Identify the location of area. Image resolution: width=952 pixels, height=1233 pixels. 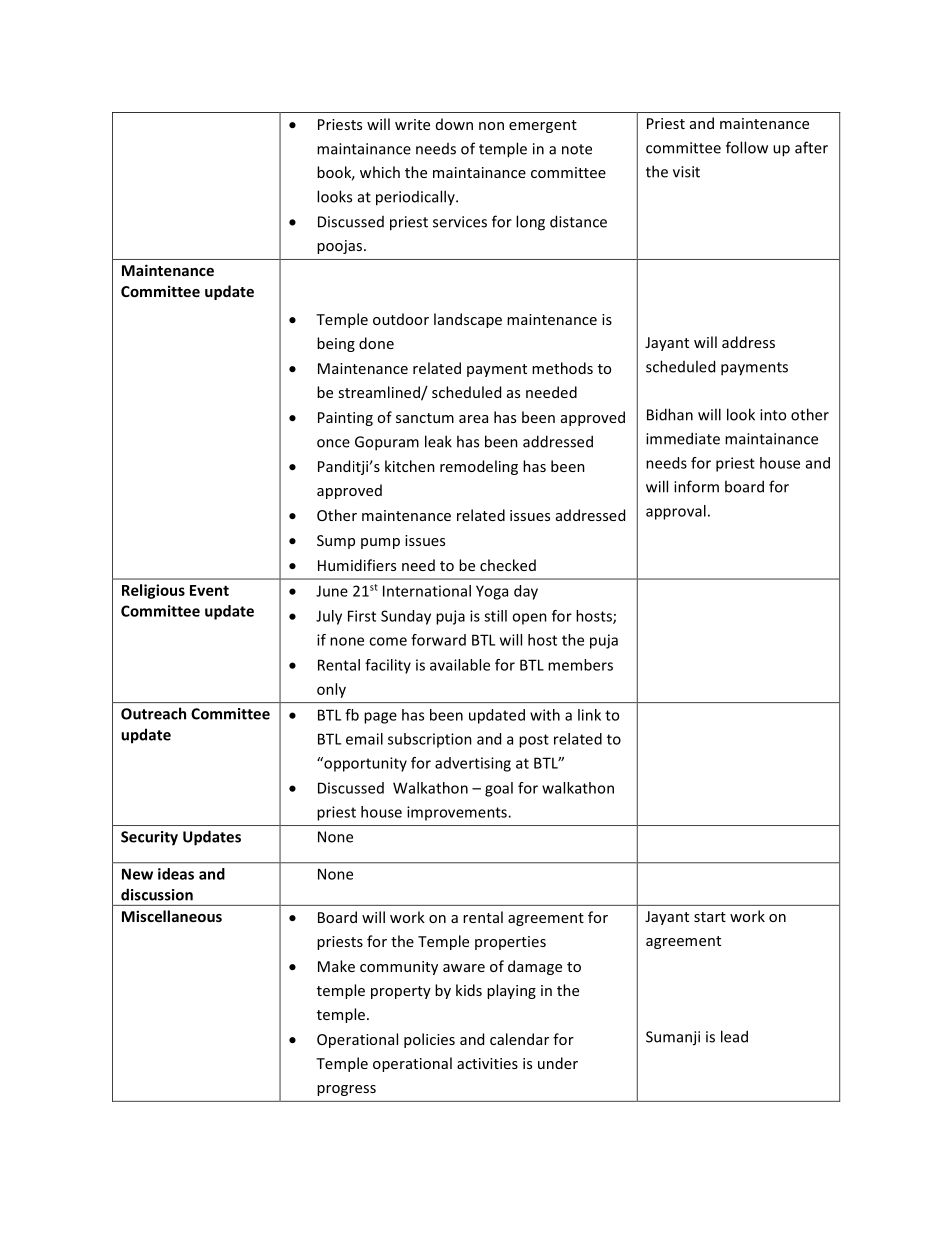
(473, 419).
